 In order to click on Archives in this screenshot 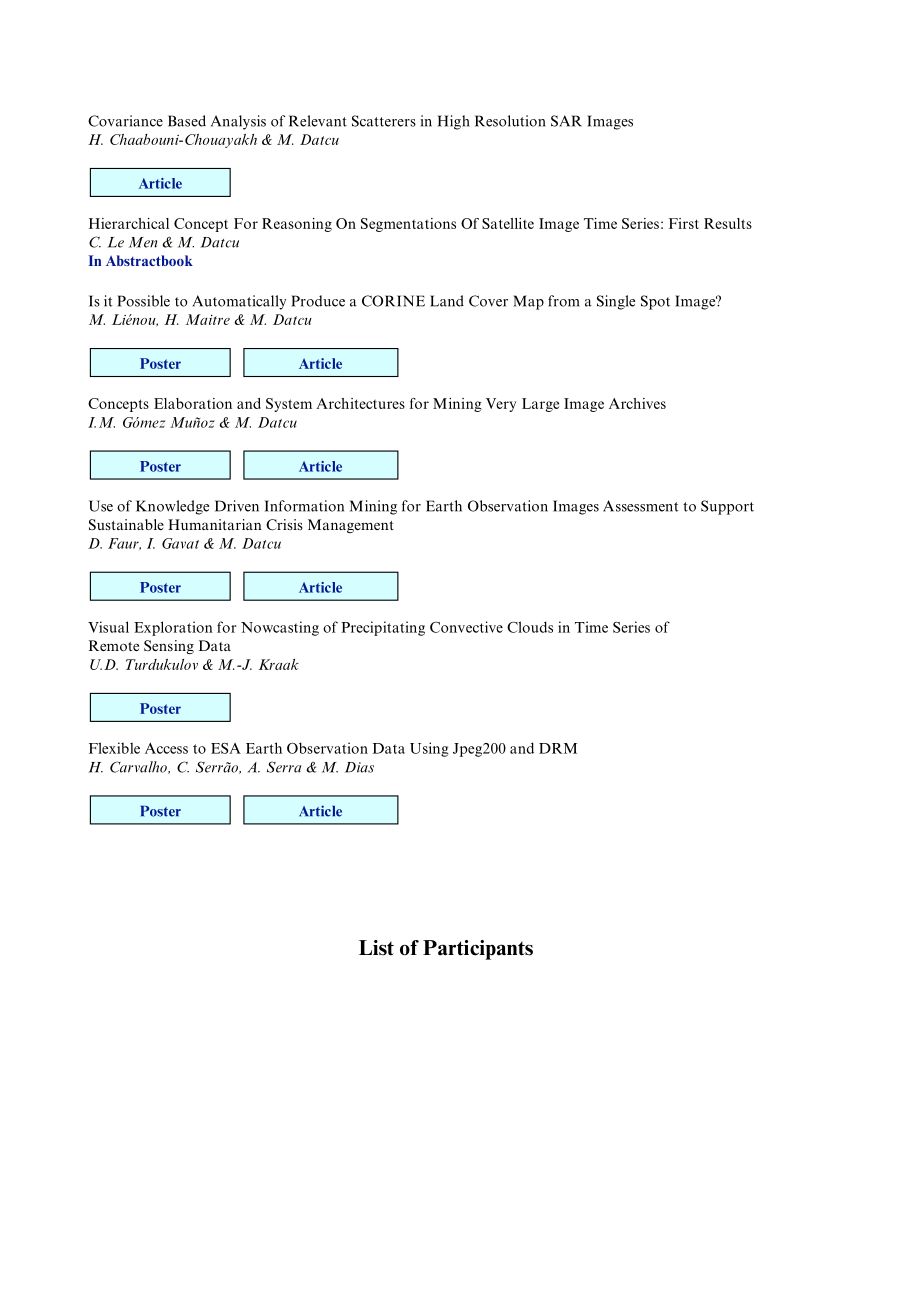, I will do `click(637, 403)`.
